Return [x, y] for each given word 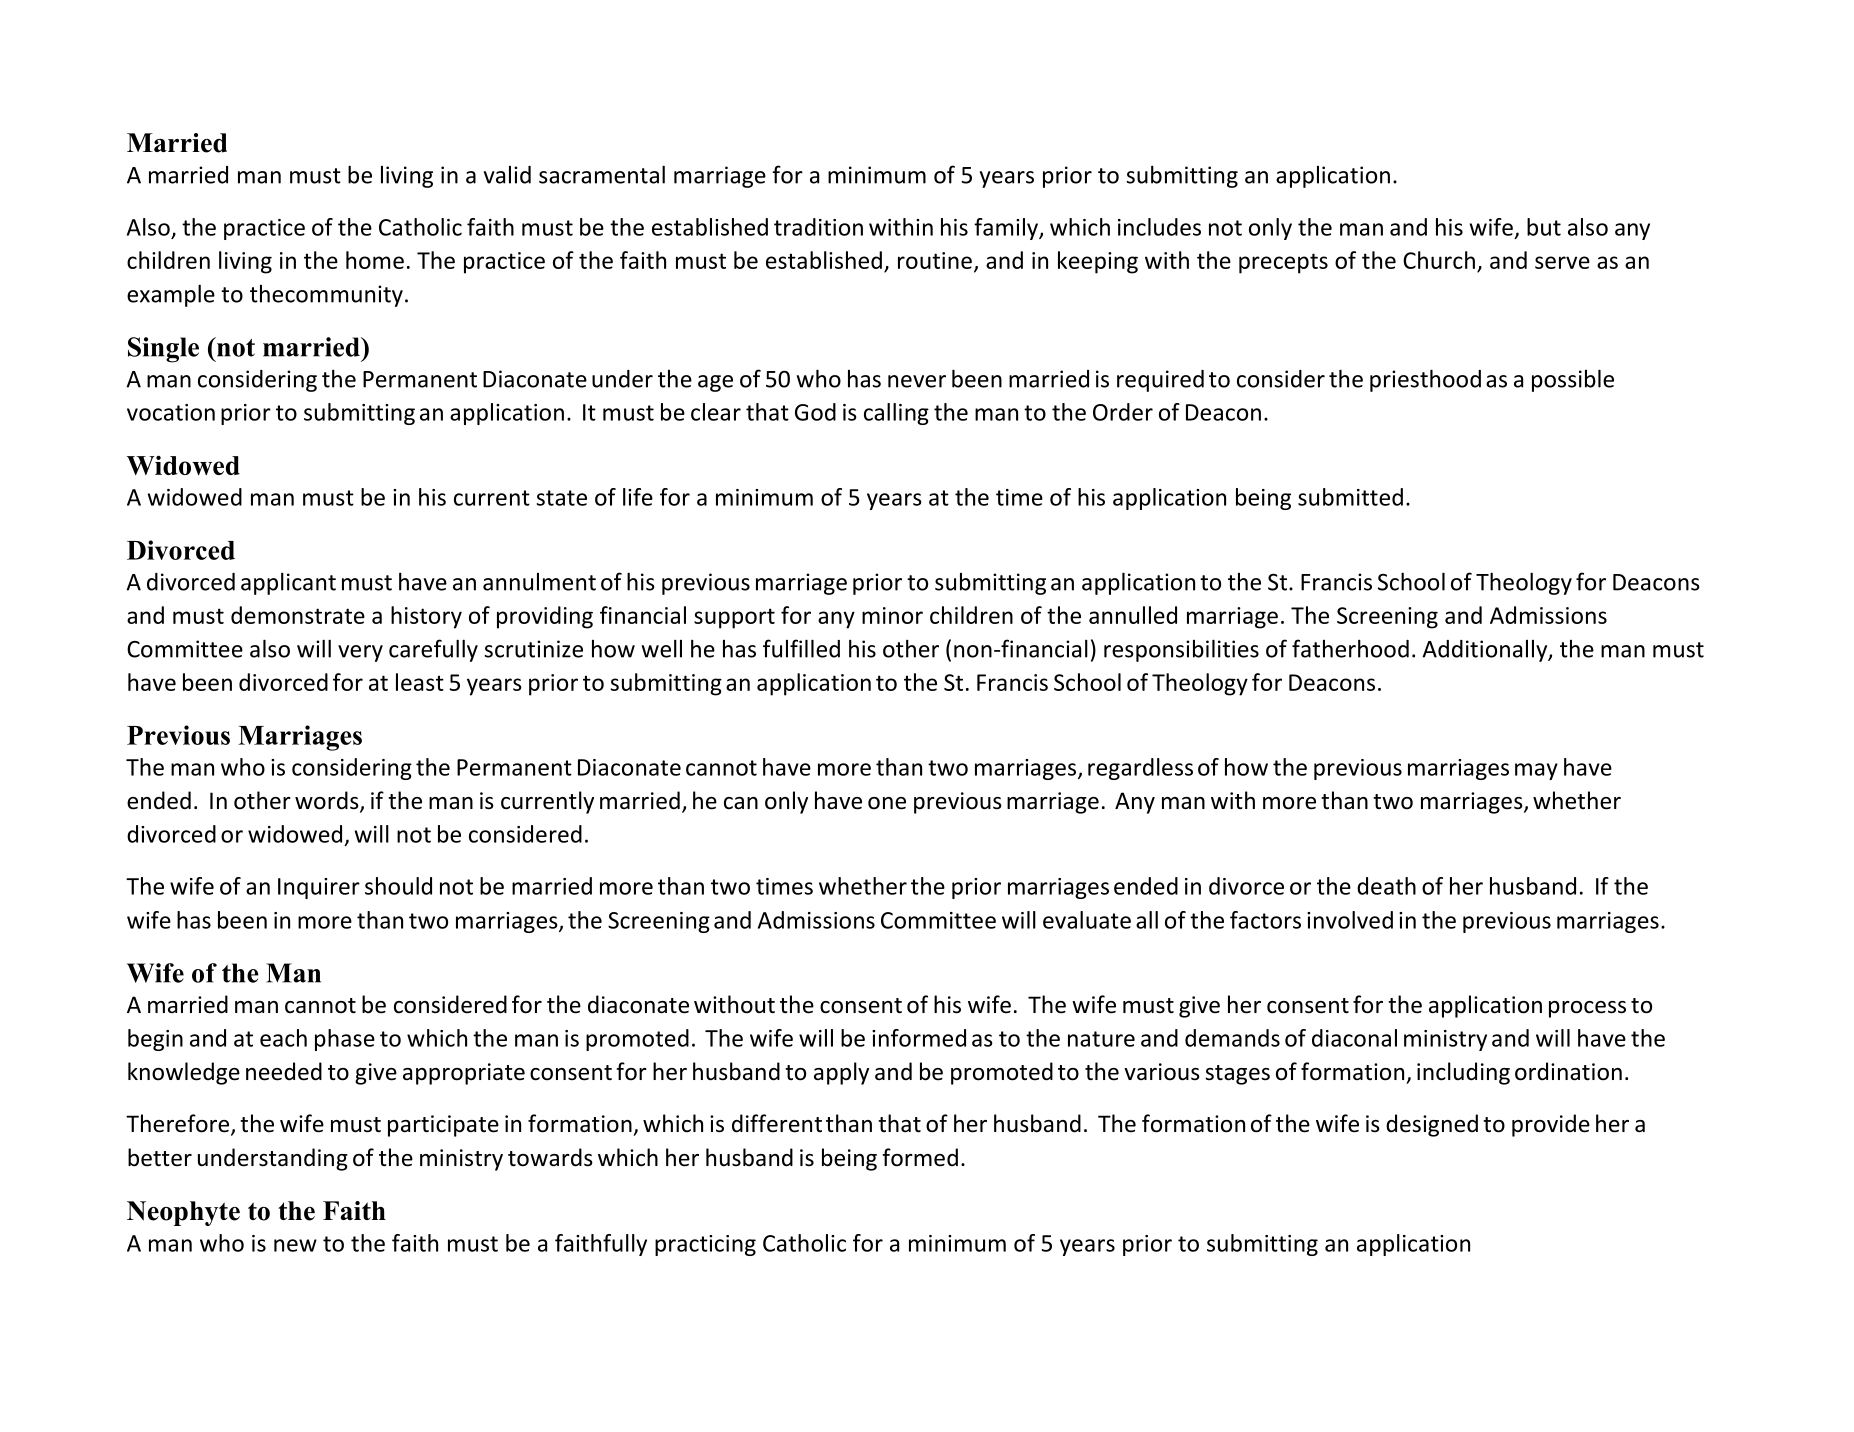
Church [1439, 260]
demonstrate [298, 615]
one [887, 803]
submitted [1350, 497]
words [328, 801]
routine [935, 260]
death [1386, 886]
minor [892, 615]
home [375, 260]
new [295, 1245]
